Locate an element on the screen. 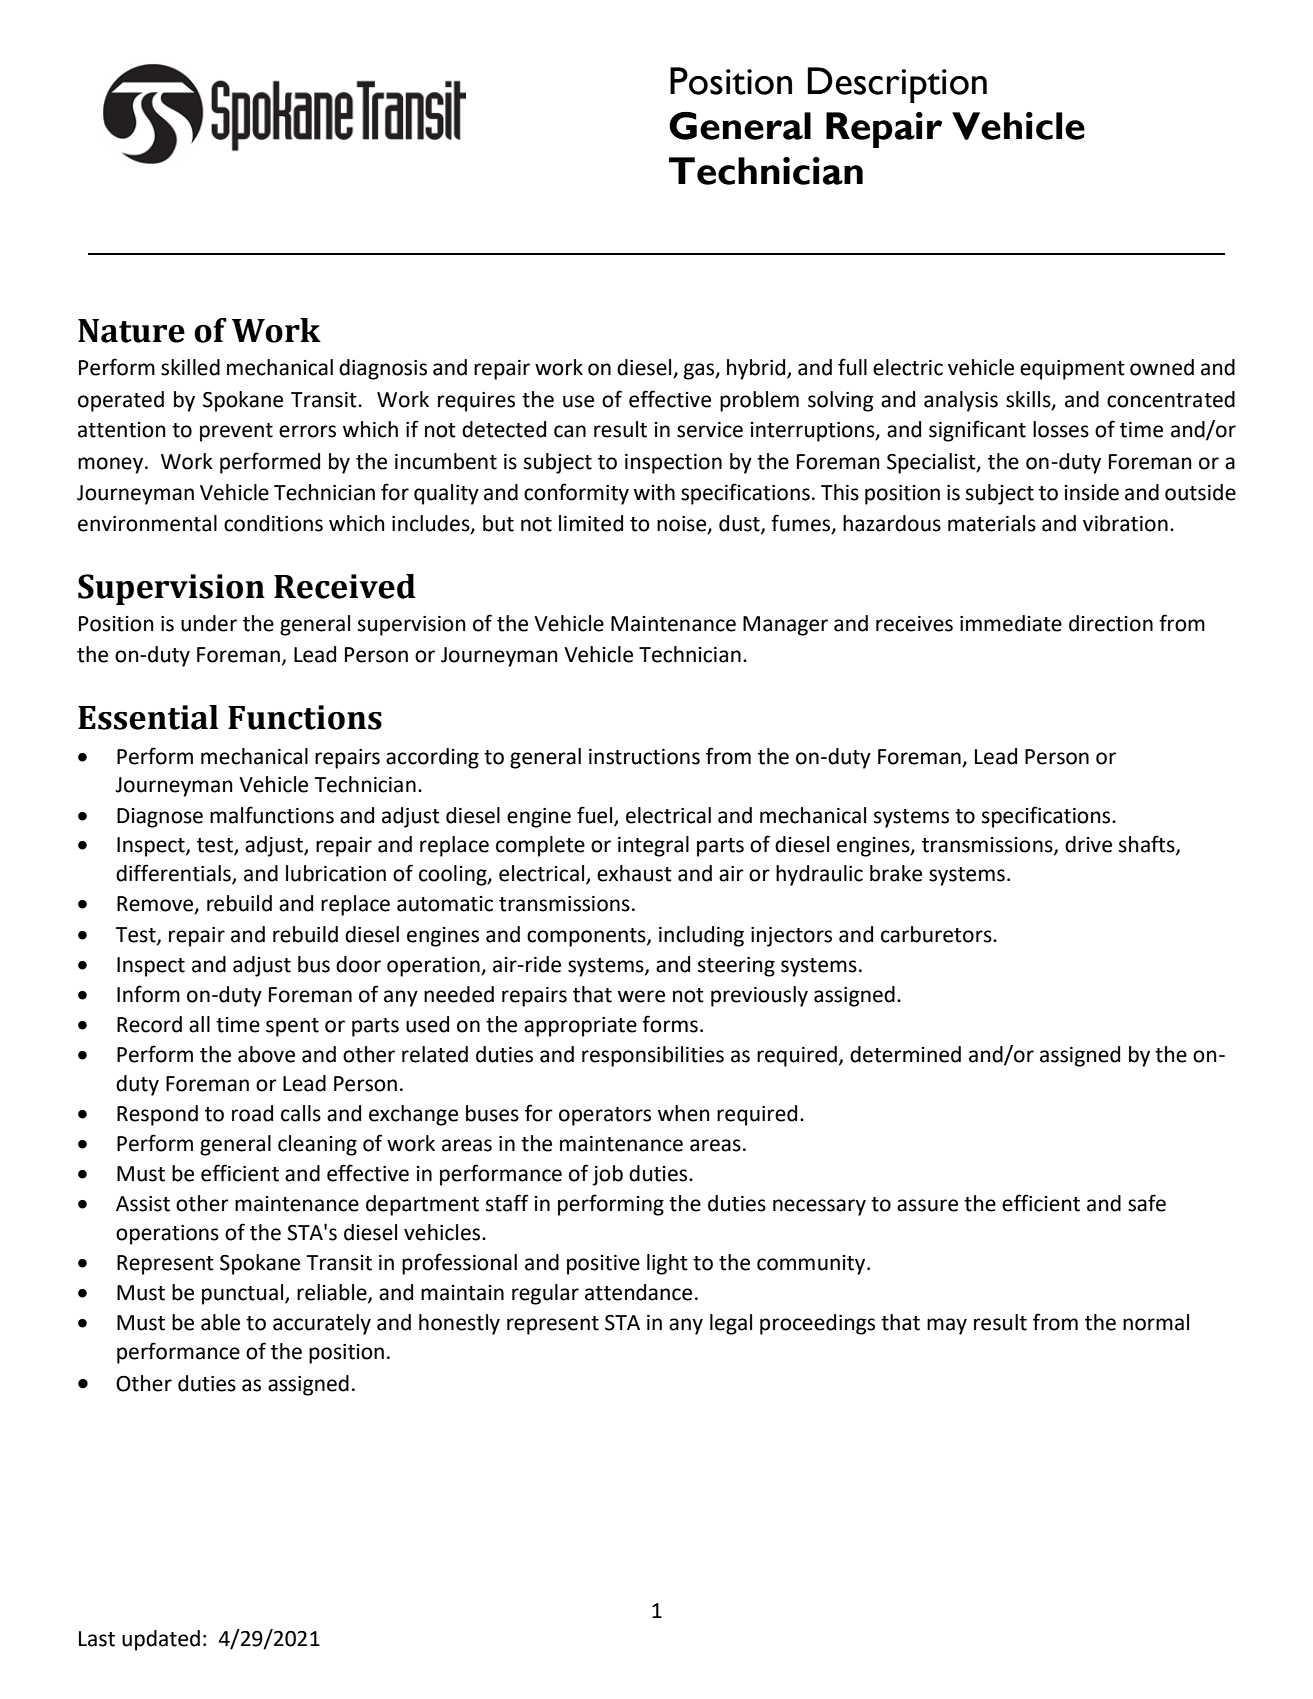 Image resolution: width=1313 pixels, height=1699 pixels. drive is located at coordinates (1088, 844).
